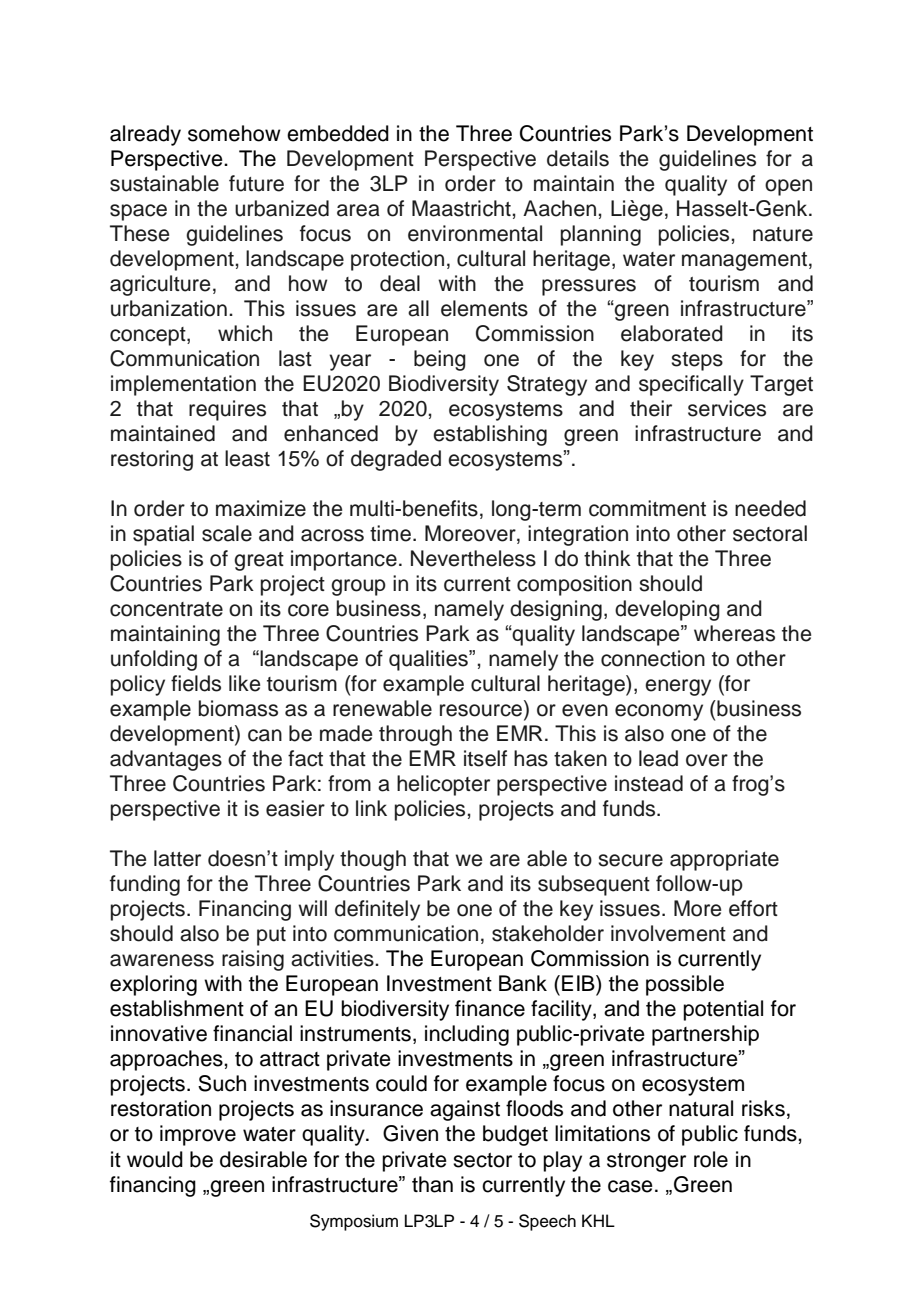 The width and height of the image is (924, 1308). Describe the element at coordinates (711, 1159) in the image. I see `role` at that location.
